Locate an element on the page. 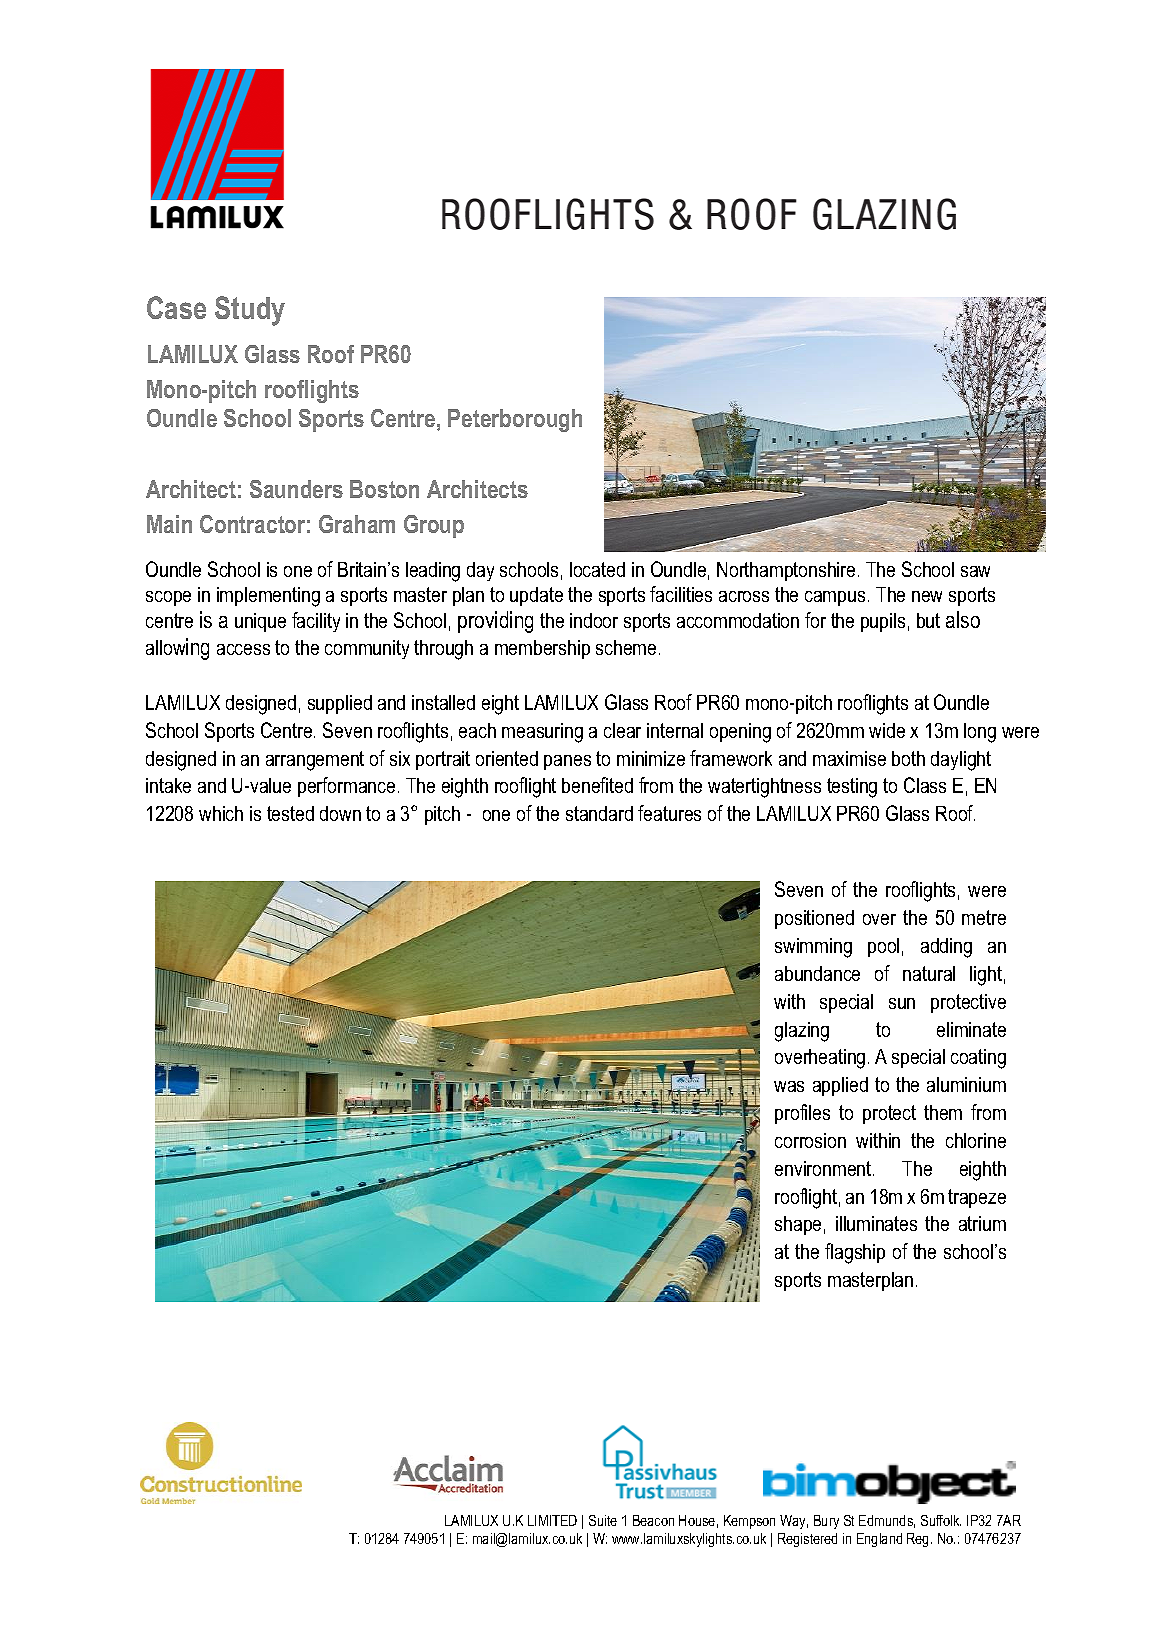 The height and width of the image is (1643, 1162). standard is located at coordinates (599, 813).
